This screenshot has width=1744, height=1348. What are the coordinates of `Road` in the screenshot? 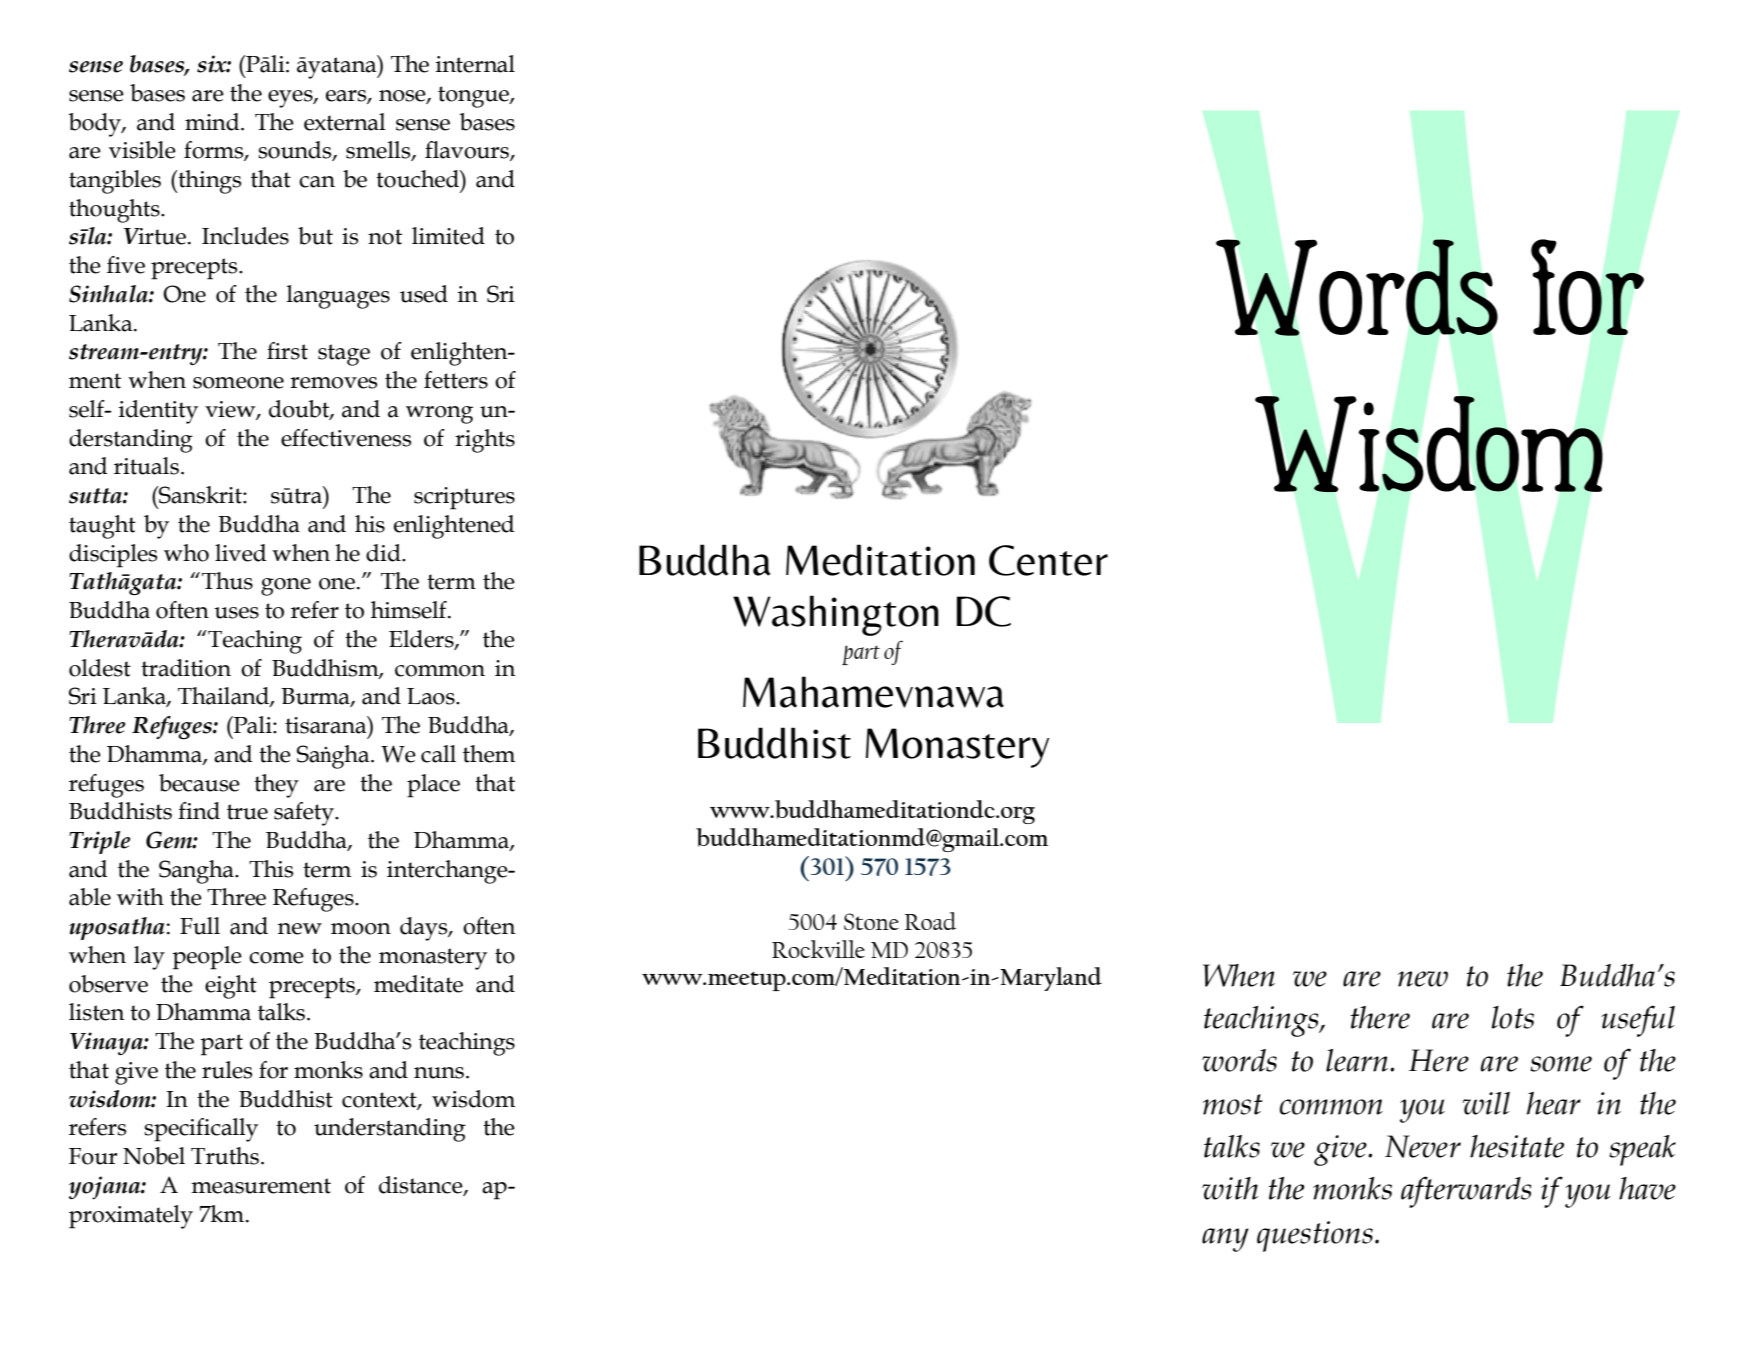 It's located at (930, 921).
